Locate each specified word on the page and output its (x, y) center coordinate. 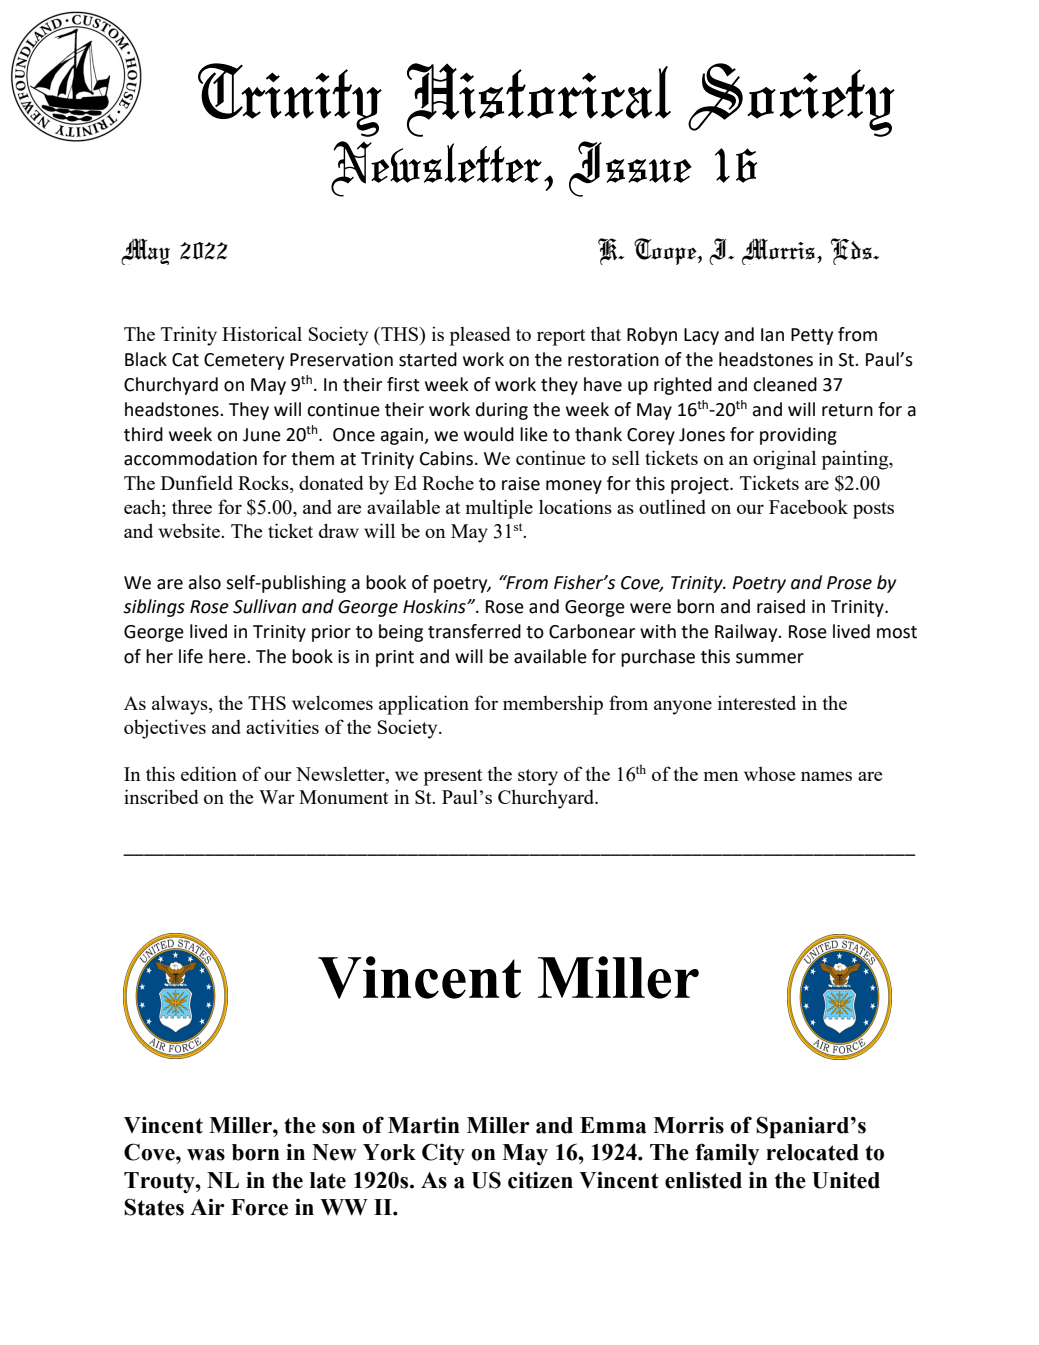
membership (553, 705)
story (538, 777)
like (534, 434)
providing (798, 436)
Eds (853, 251)
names (826, 776)
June (262, 435)
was (206, 1155)
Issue (630, 169)
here (228, 656)
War (277, 797)
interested (757, 702)
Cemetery (244, 361)
